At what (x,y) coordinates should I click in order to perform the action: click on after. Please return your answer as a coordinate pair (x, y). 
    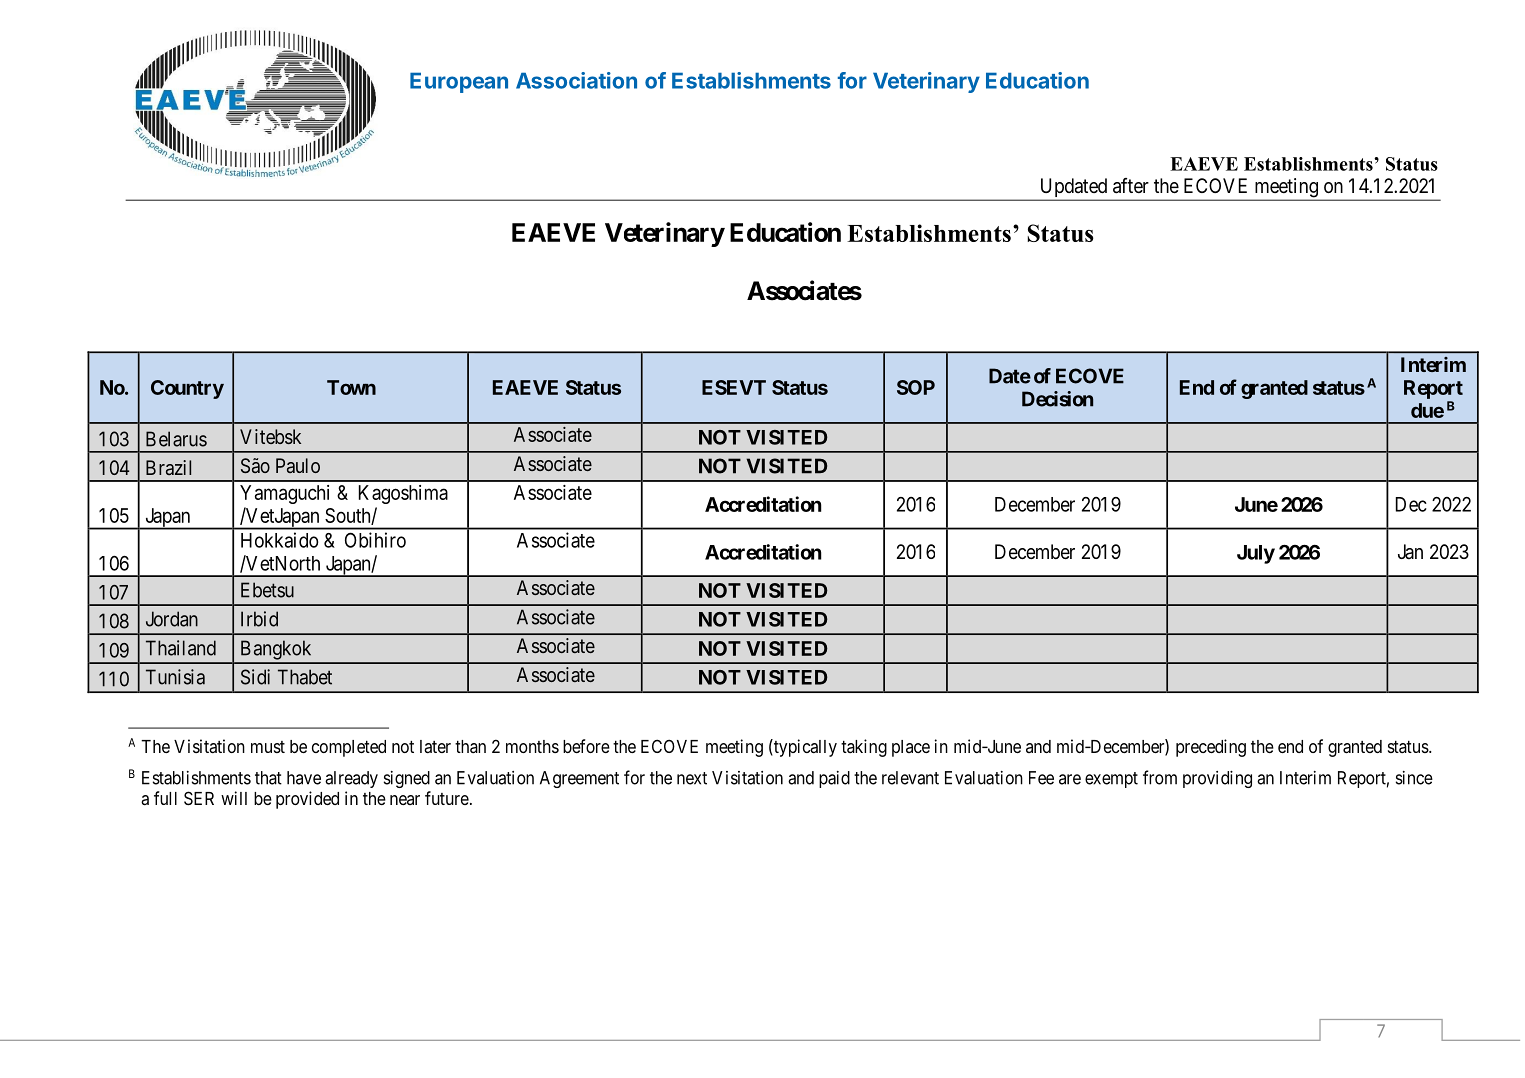
    Looking at the image, I should click on (1131, 186).
